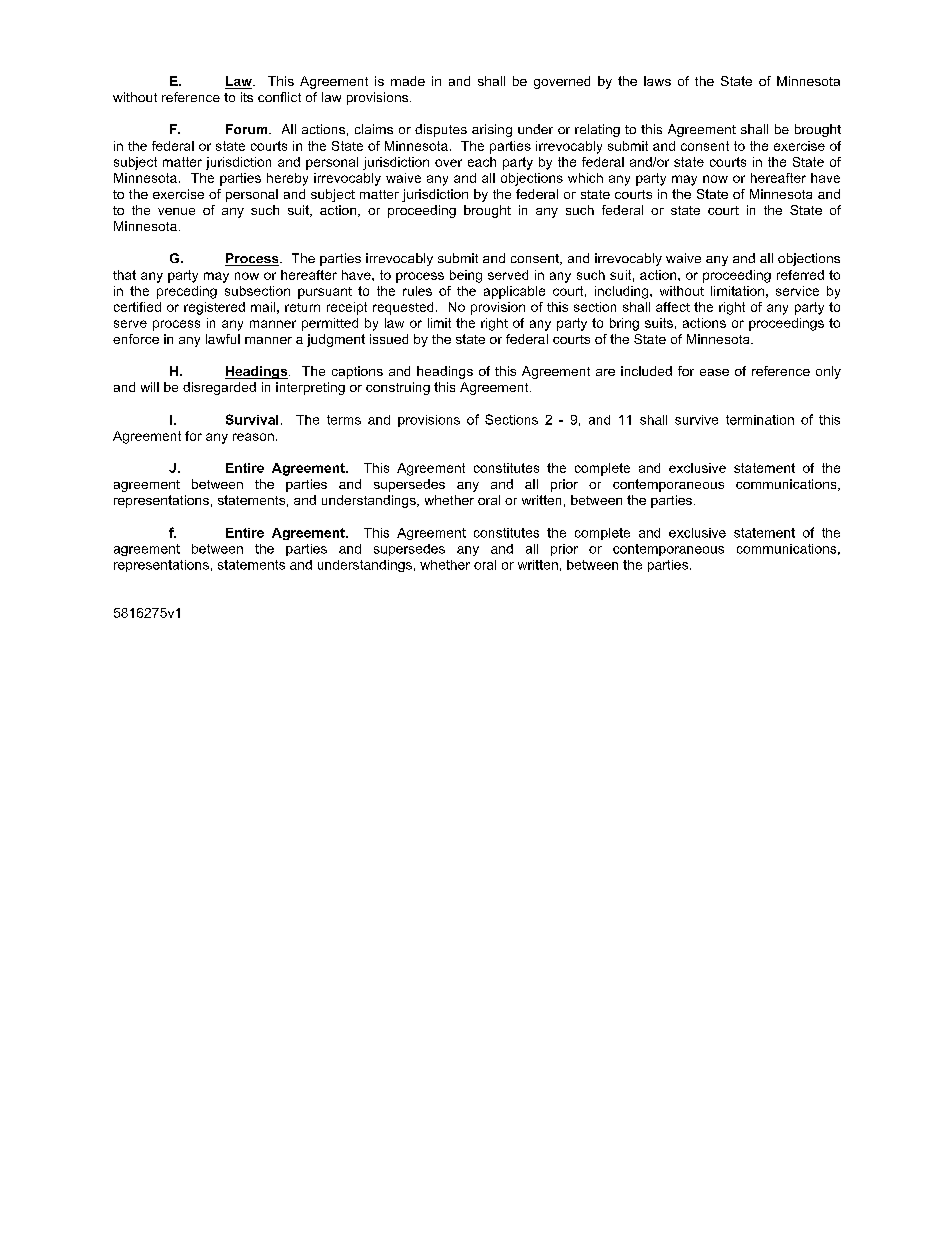 The image size is (952, 1233). What do you see at coordinates (657, 81) in the image?
I see `laws` at bounding box center [657, 81].
